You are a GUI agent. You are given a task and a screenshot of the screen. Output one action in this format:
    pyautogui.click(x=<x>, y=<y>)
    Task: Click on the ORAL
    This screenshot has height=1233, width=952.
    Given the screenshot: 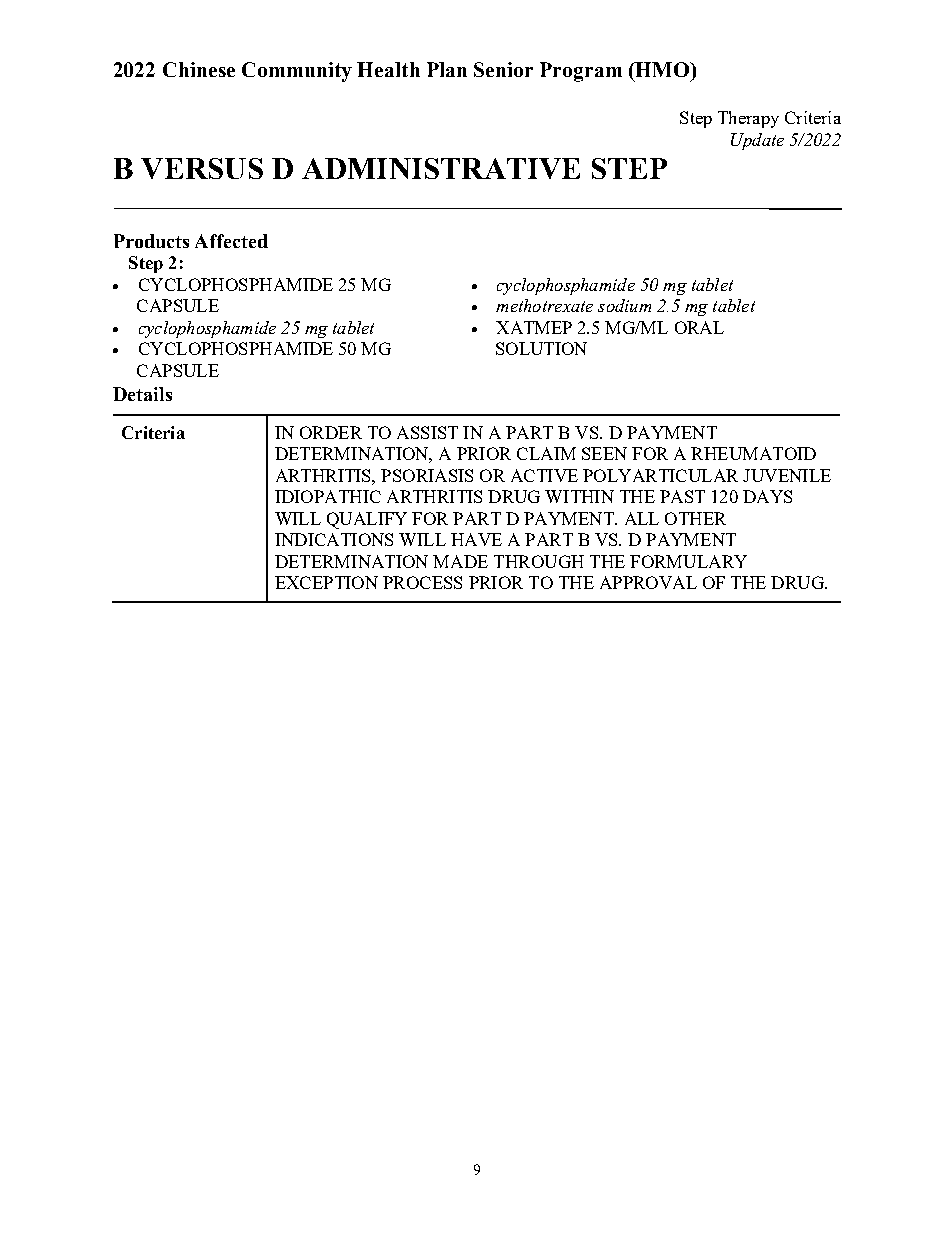 What is the action you would take?
    pyautogui.click(x=699, y=327)
